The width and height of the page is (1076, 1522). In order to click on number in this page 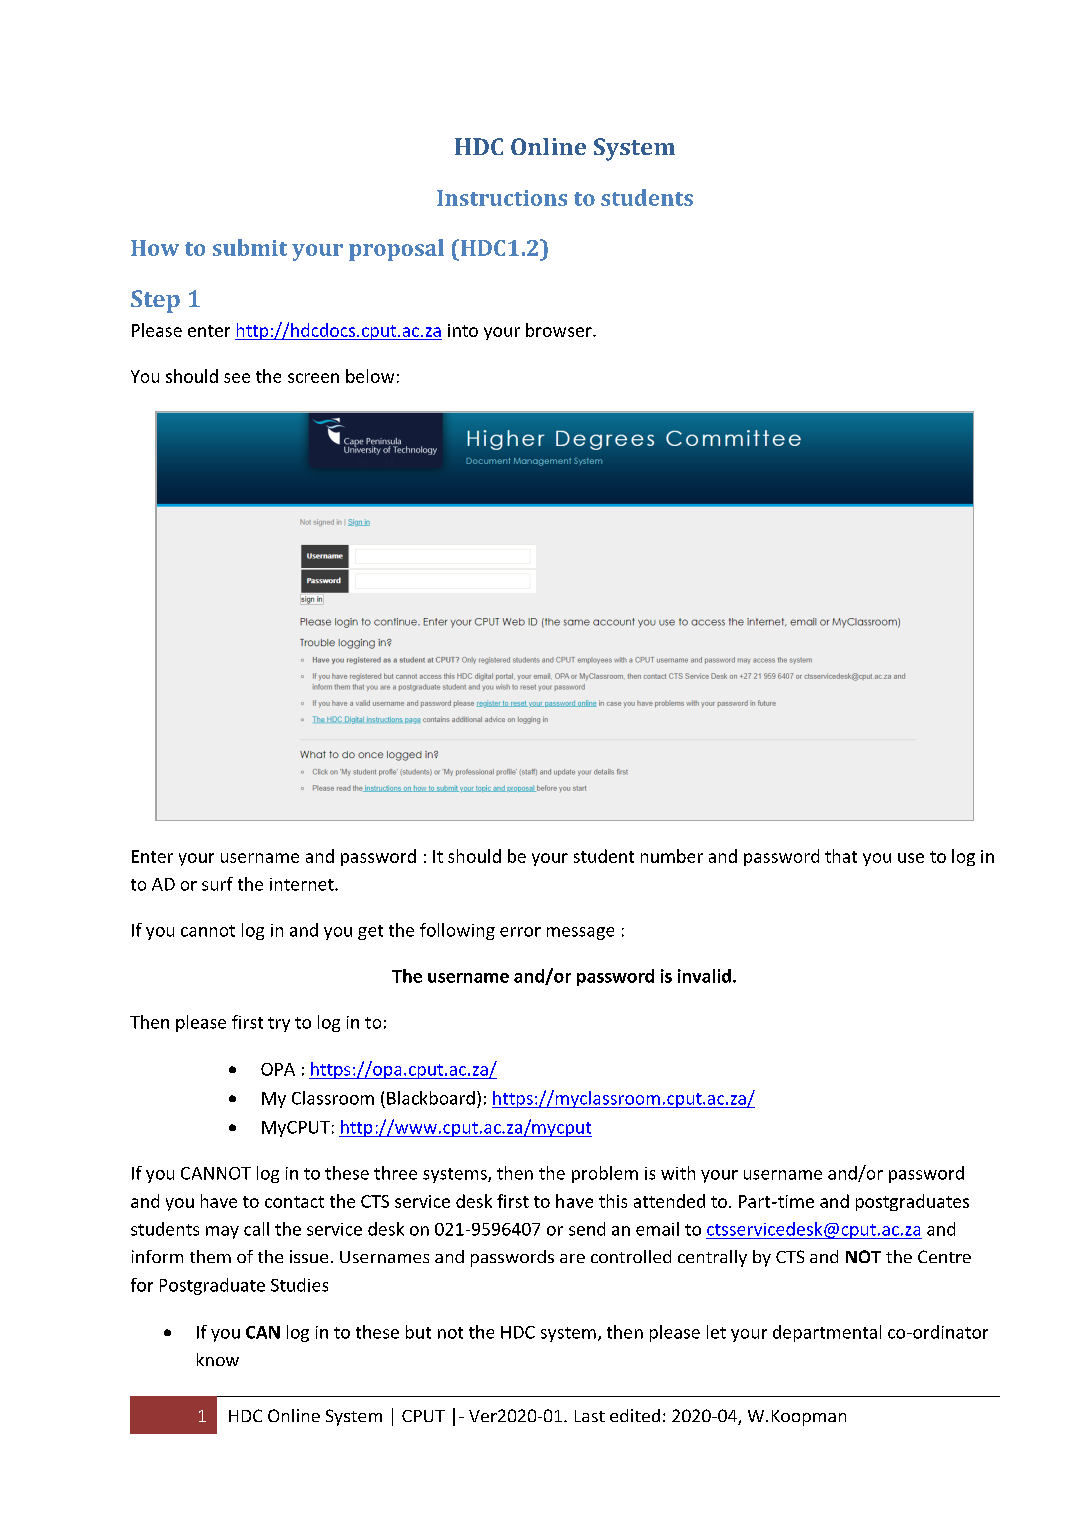, I will do `click(672, 856)`.
